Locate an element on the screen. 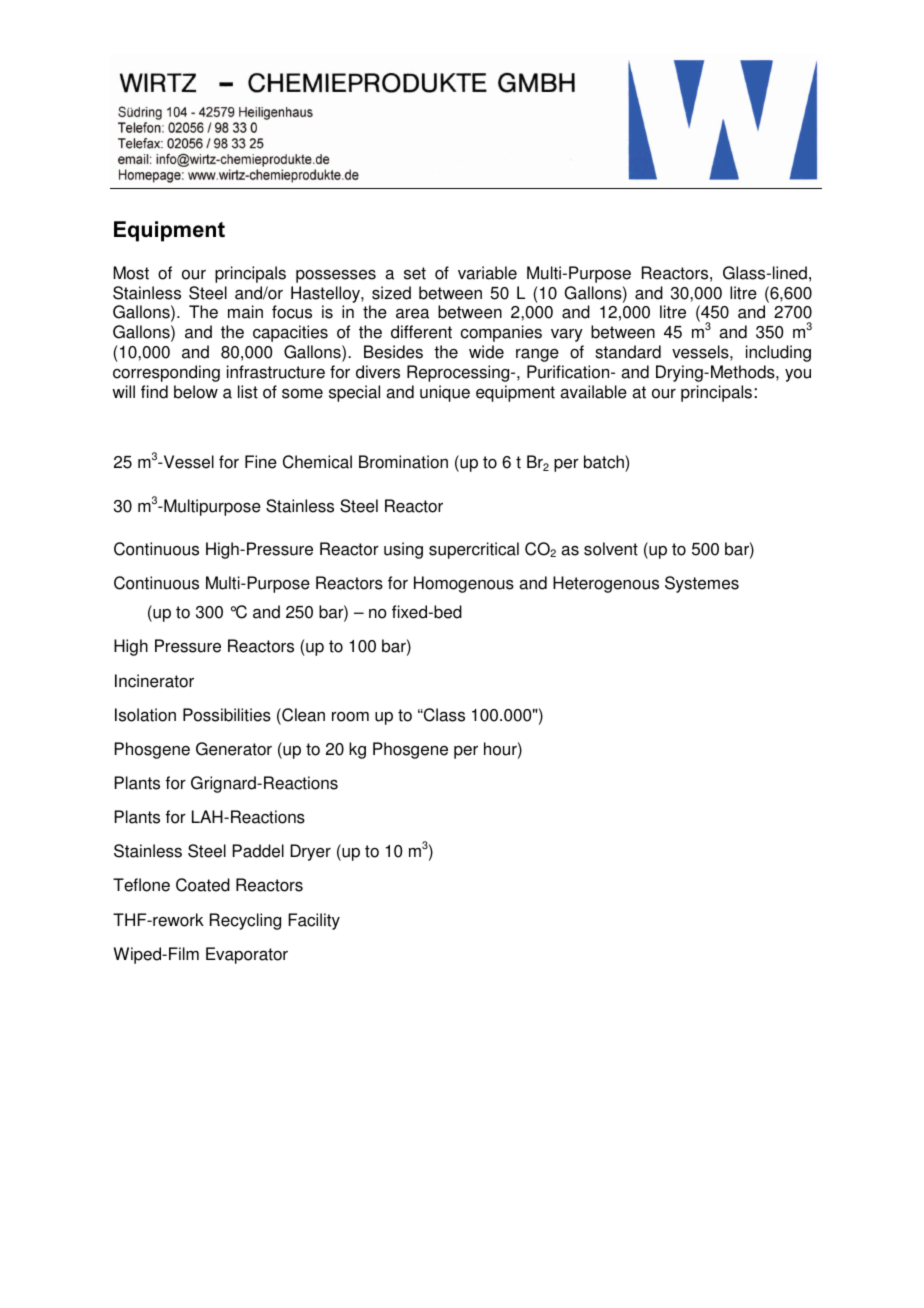  solvent is located at coordinates (611, 549).
